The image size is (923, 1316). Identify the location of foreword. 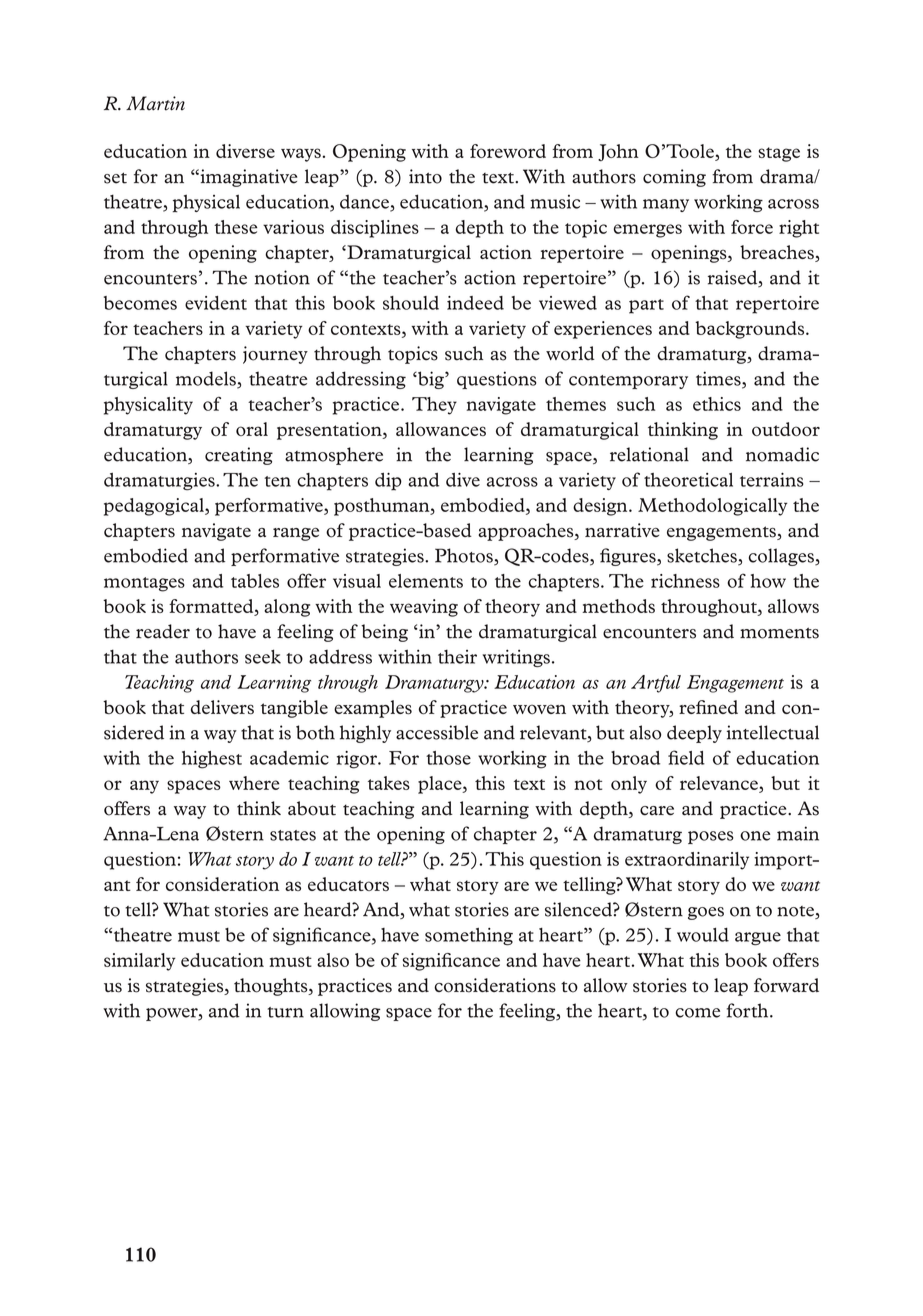
(508, 151).
